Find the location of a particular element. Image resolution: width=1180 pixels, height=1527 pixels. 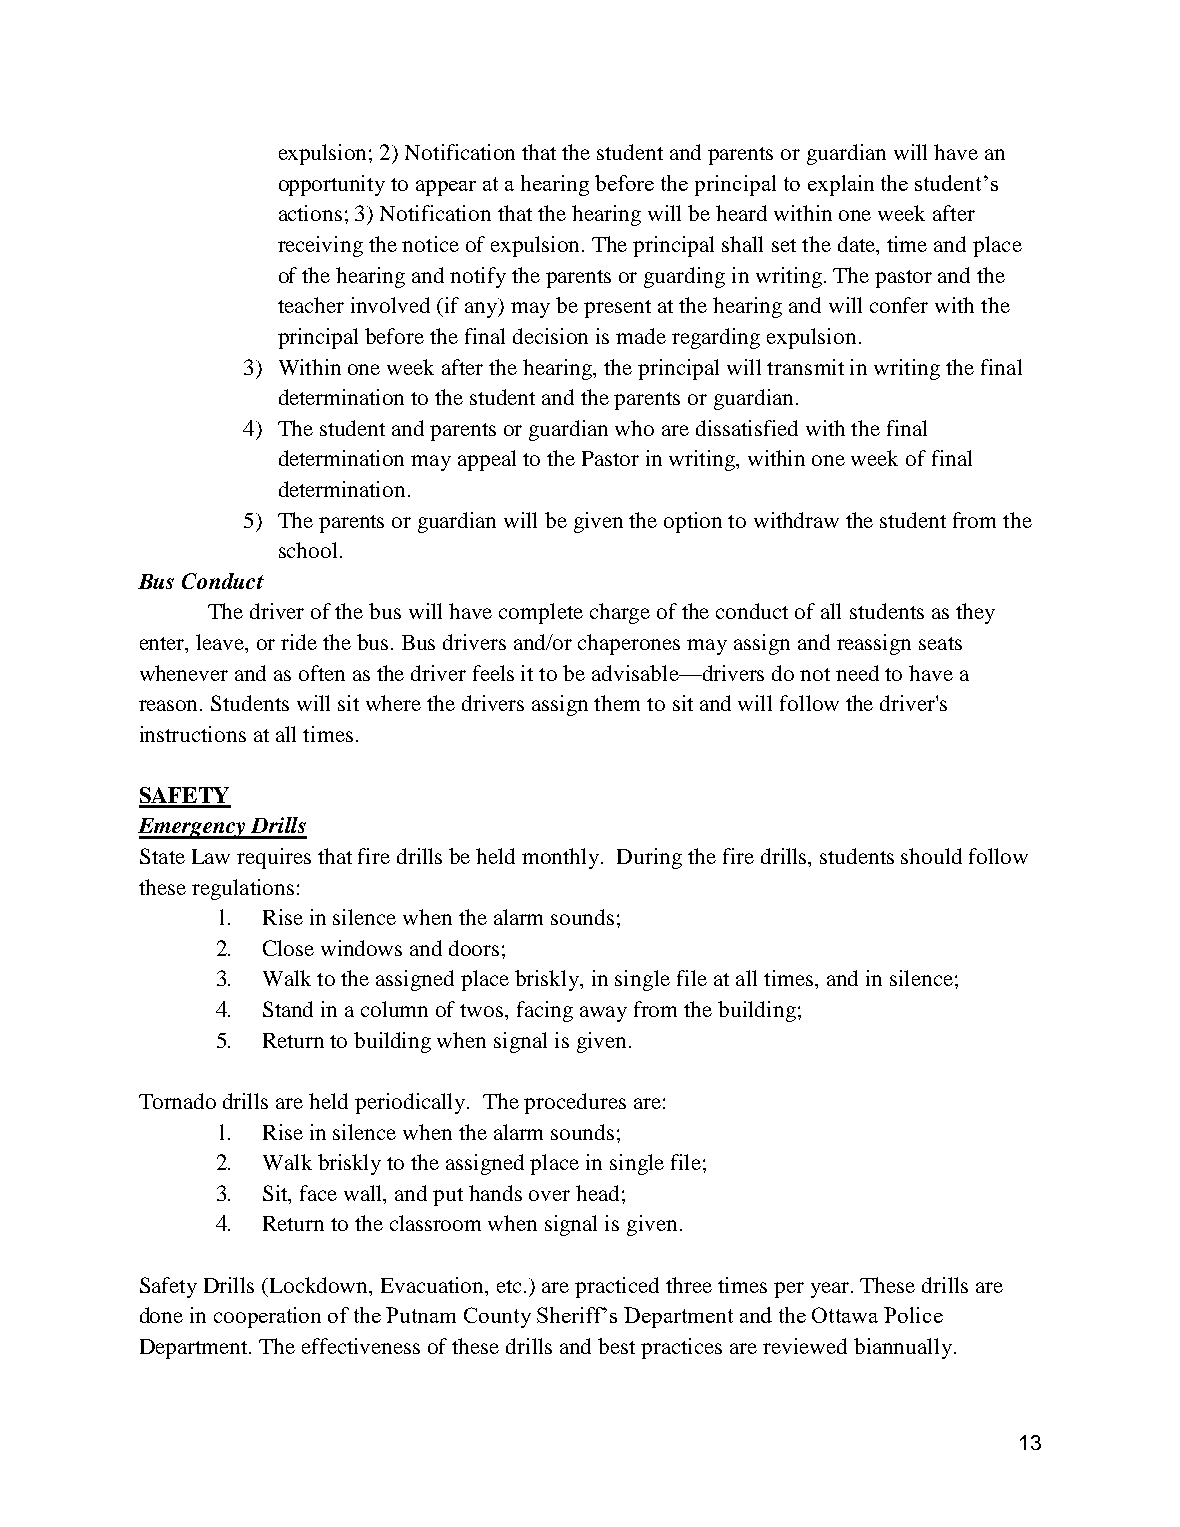

appeal is located at coordinates (487, 460).
